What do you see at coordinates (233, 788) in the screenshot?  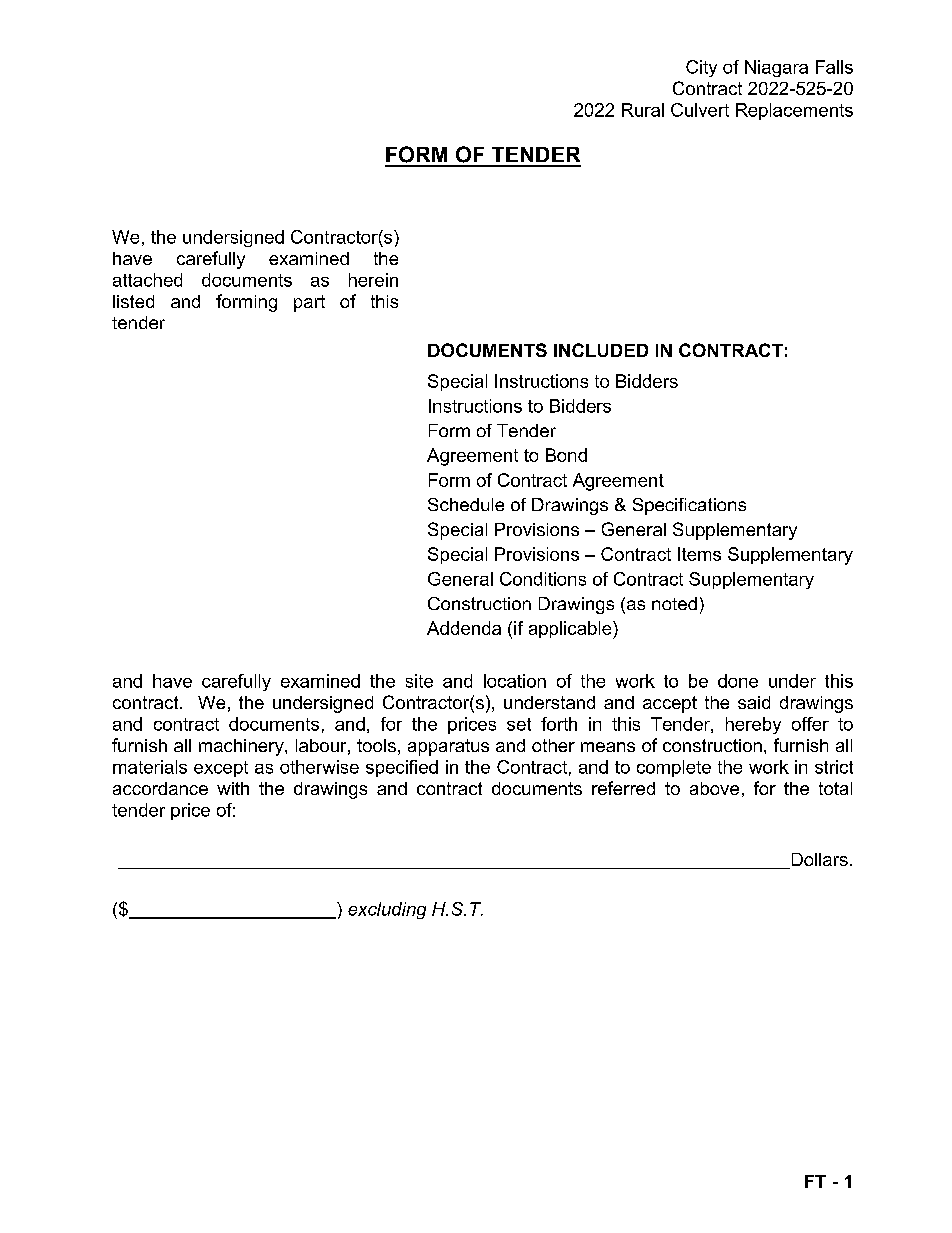 I see `with` at bounding box center [233, 788].
